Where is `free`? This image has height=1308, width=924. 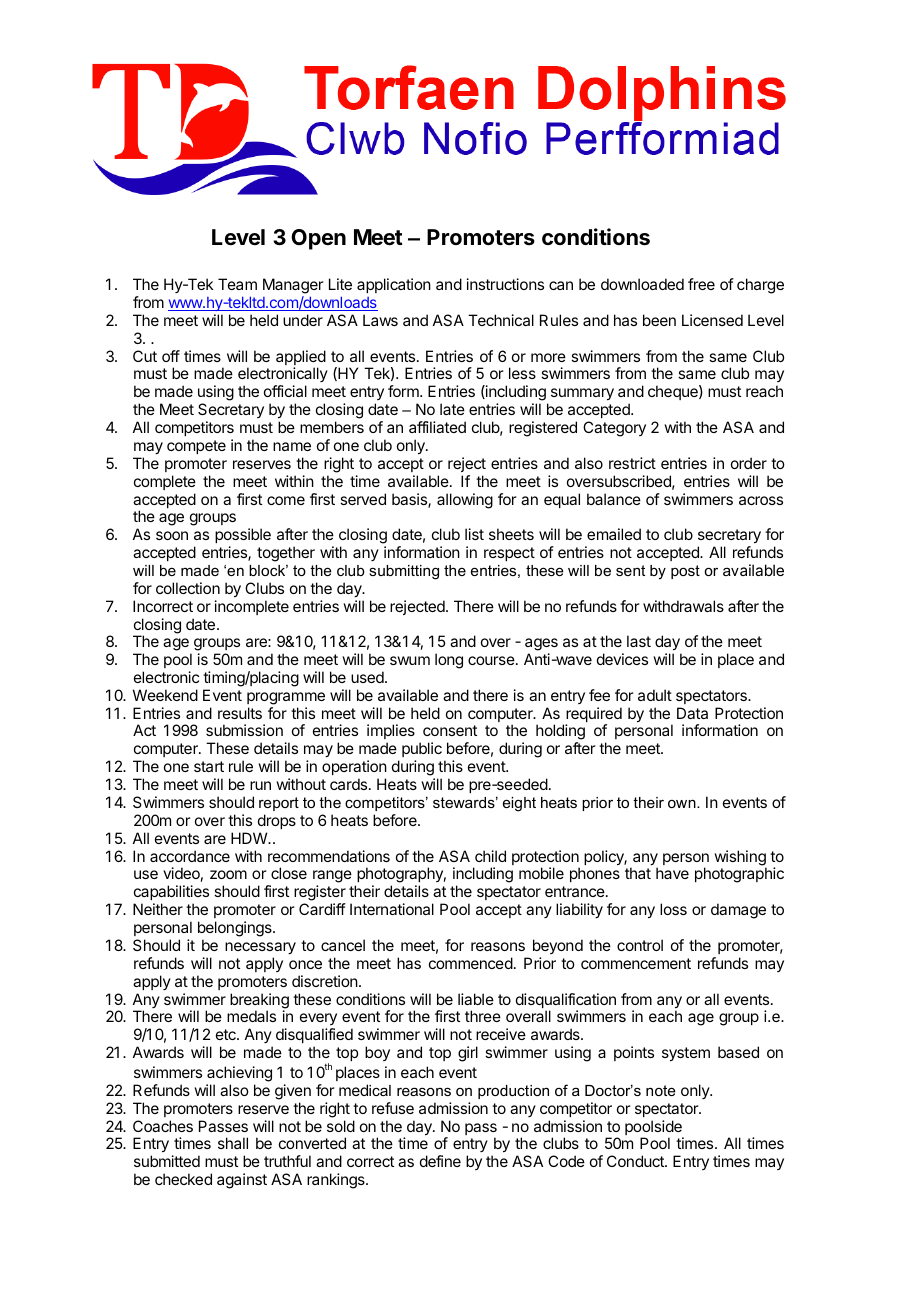 free is located at coordinates (701, 284).
